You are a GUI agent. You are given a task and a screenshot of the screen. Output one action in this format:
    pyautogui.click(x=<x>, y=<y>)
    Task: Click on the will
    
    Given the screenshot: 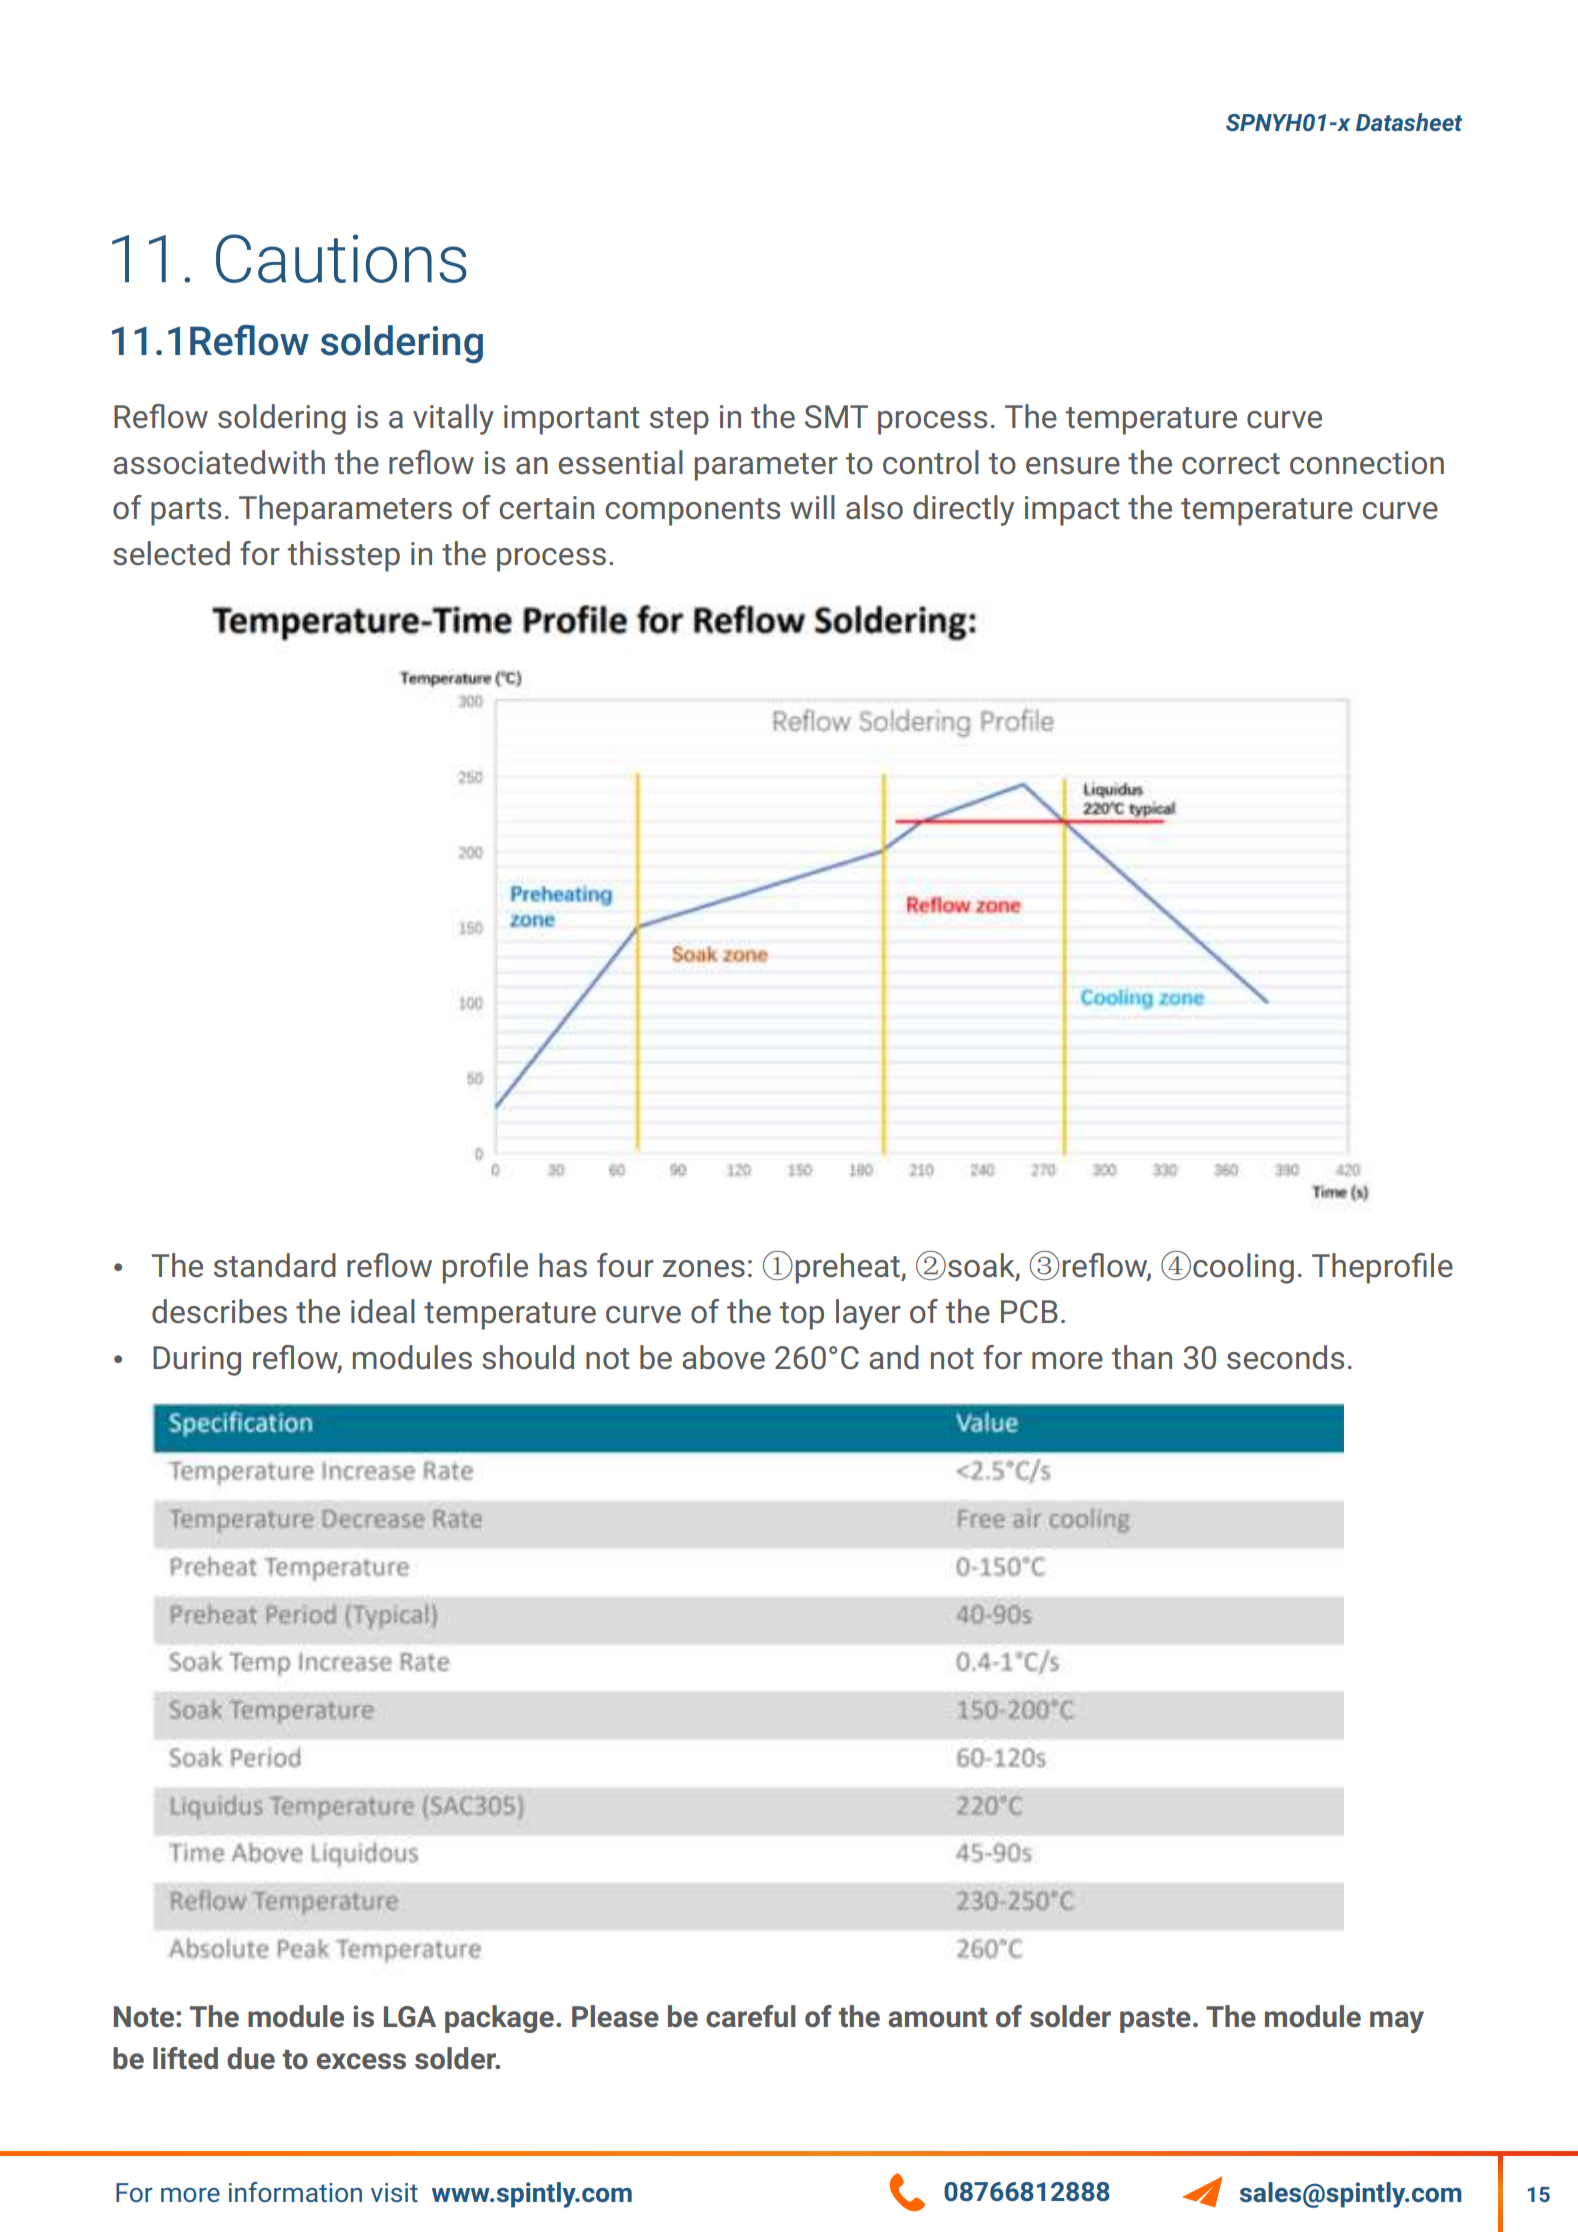 What is the action you would take?
    pyautogui.click(x=812, y=507)
